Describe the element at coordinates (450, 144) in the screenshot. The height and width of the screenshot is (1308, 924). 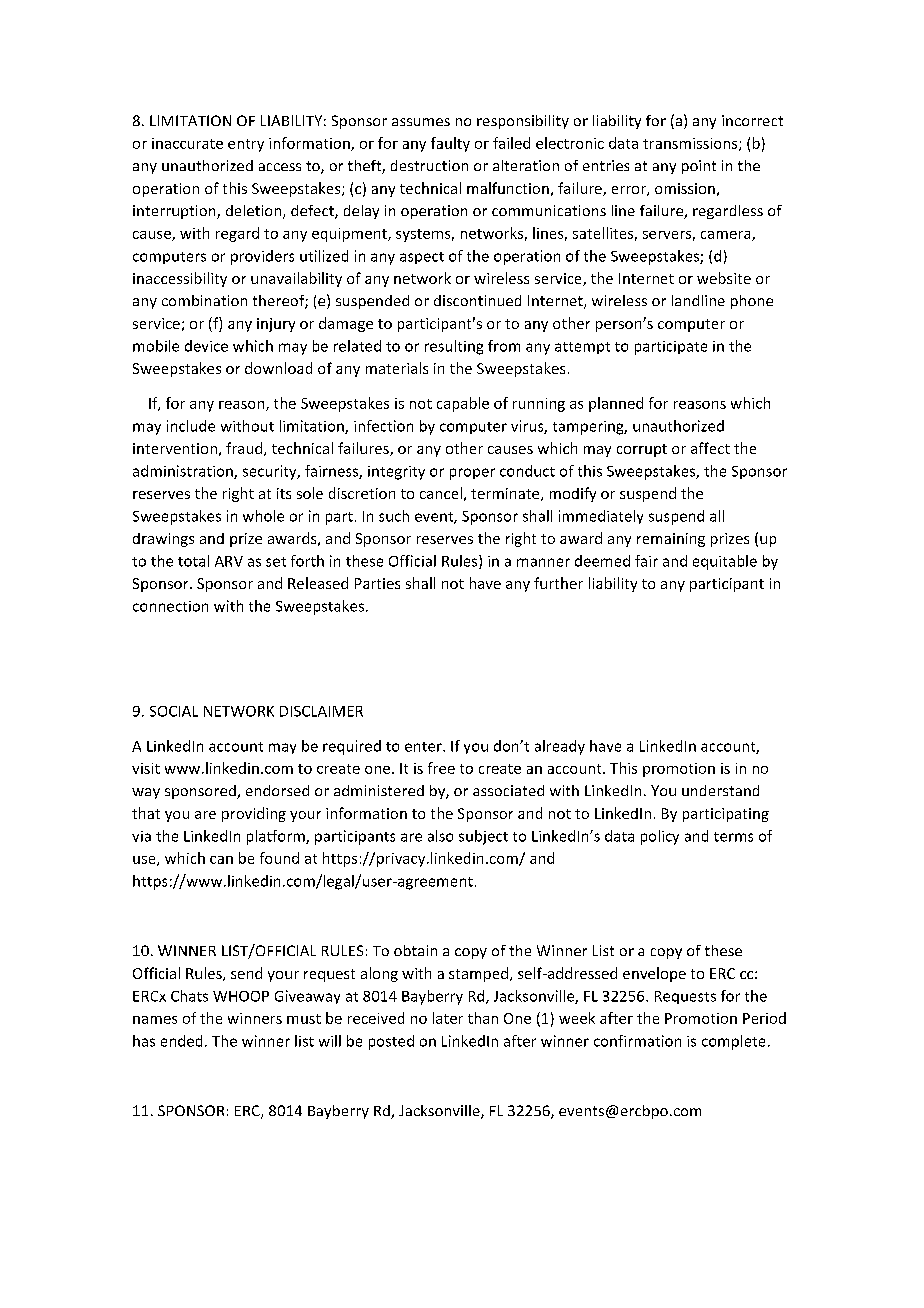
I see `faulty` at that location.
